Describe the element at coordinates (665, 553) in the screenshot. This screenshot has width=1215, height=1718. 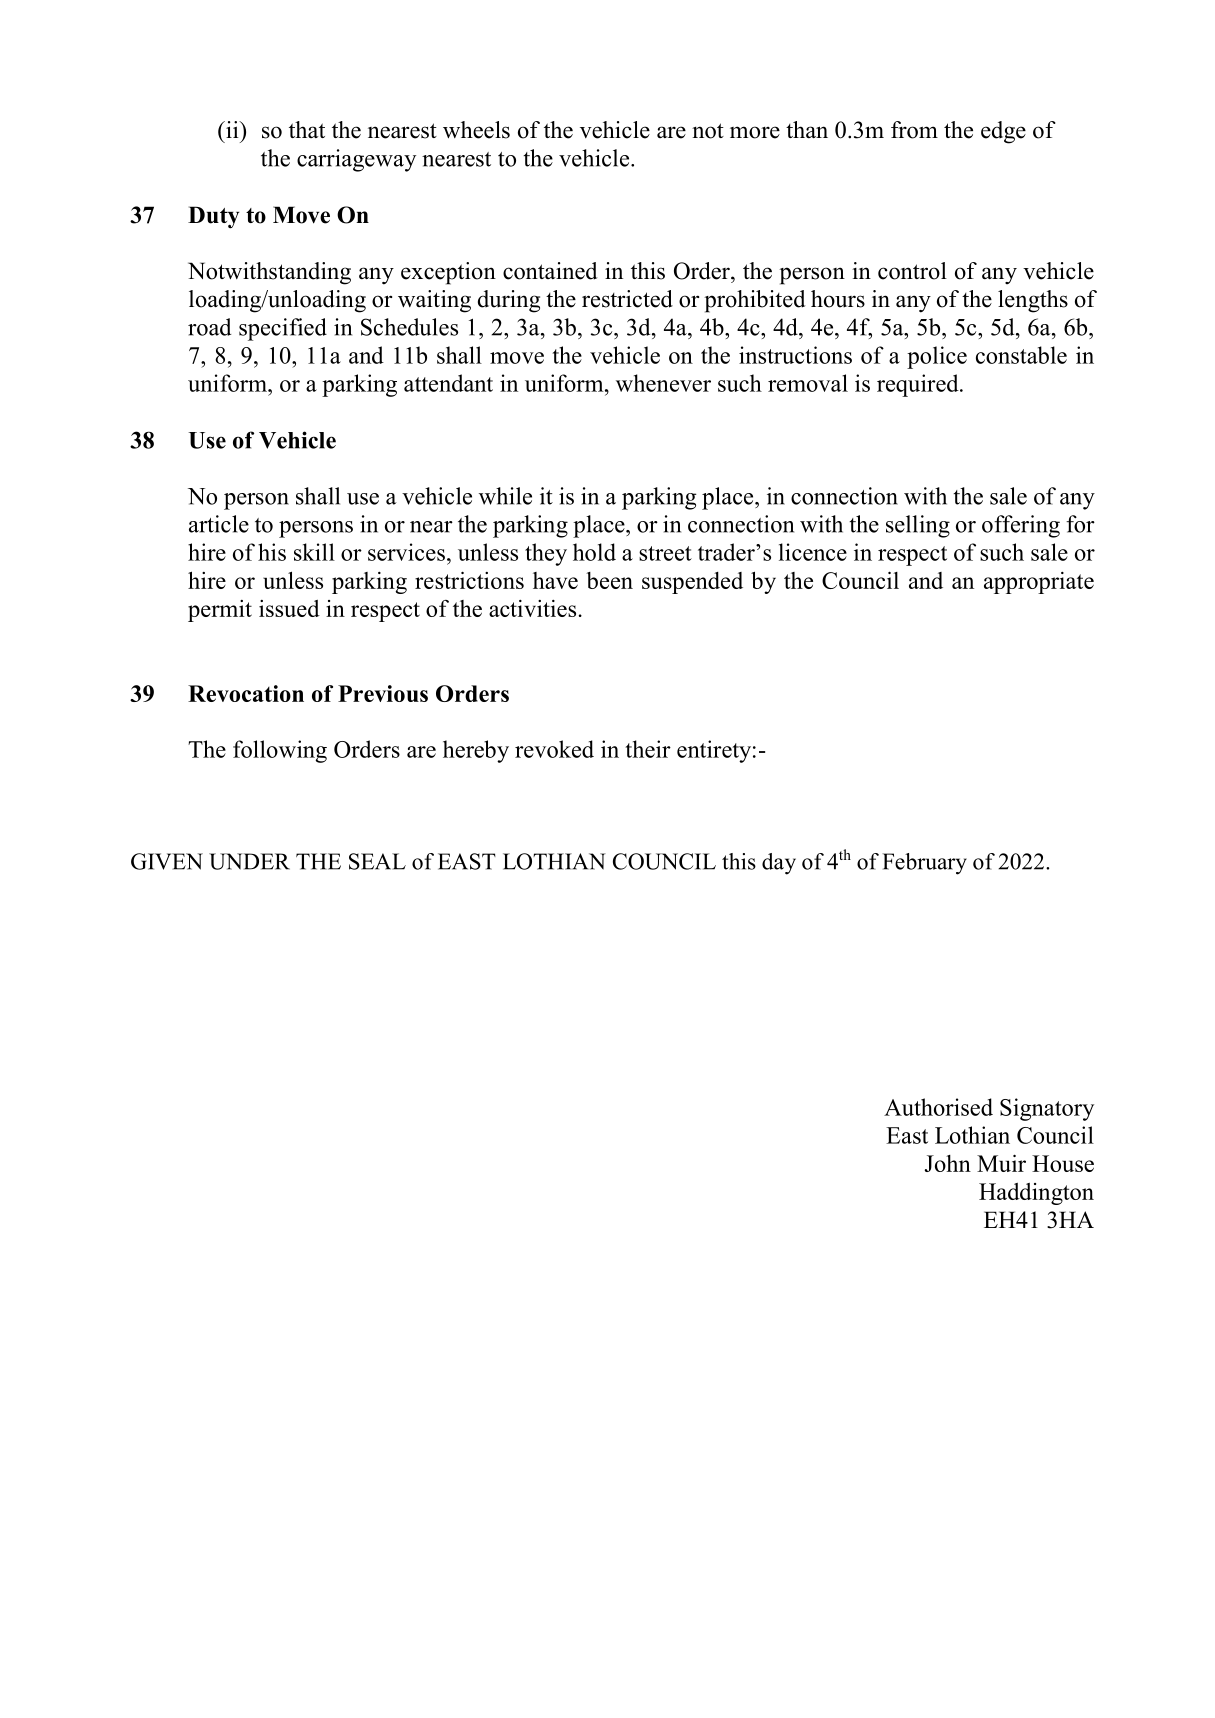
I see `street` at that location.
